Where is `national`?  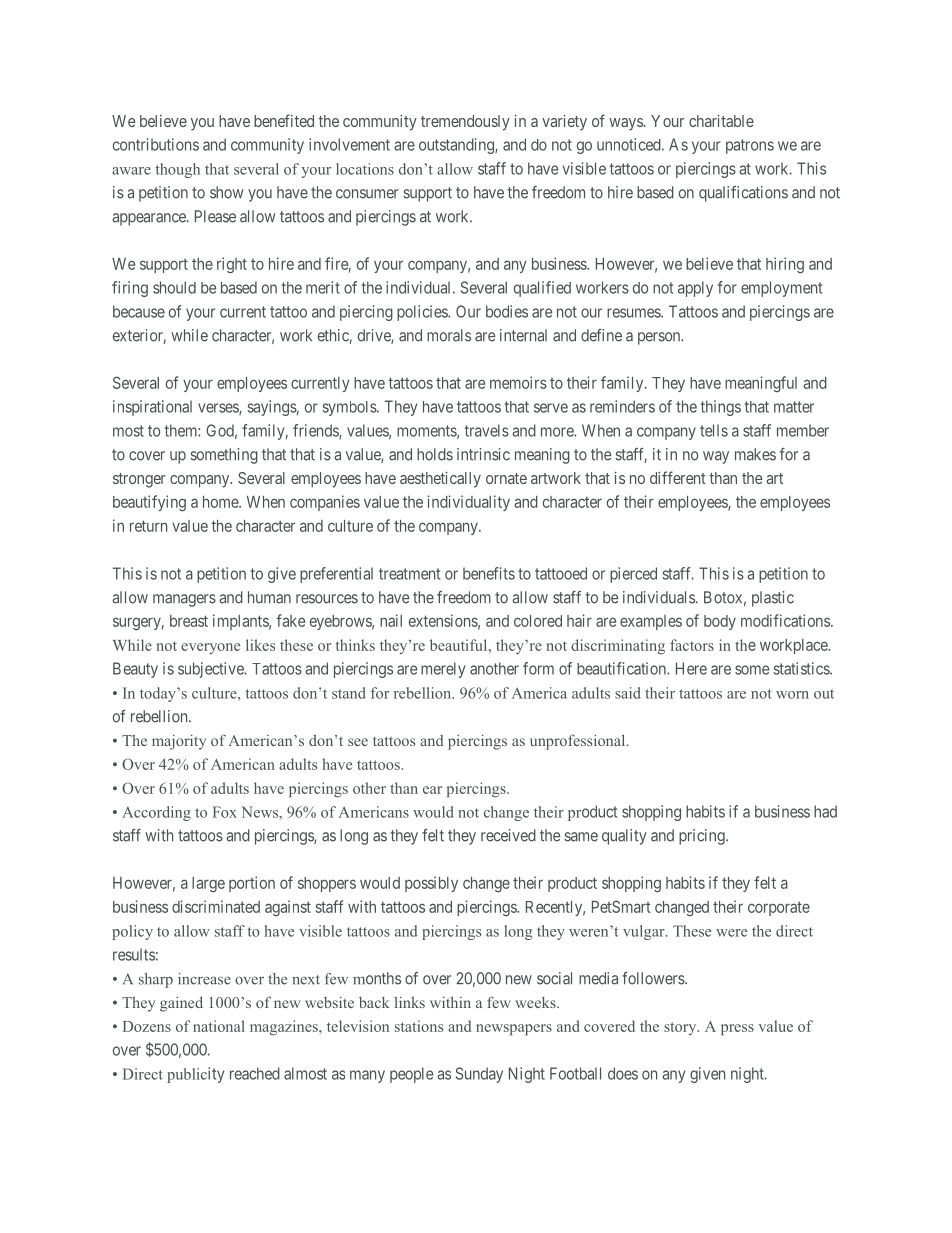
national is located at coordinates (219, 1026).
